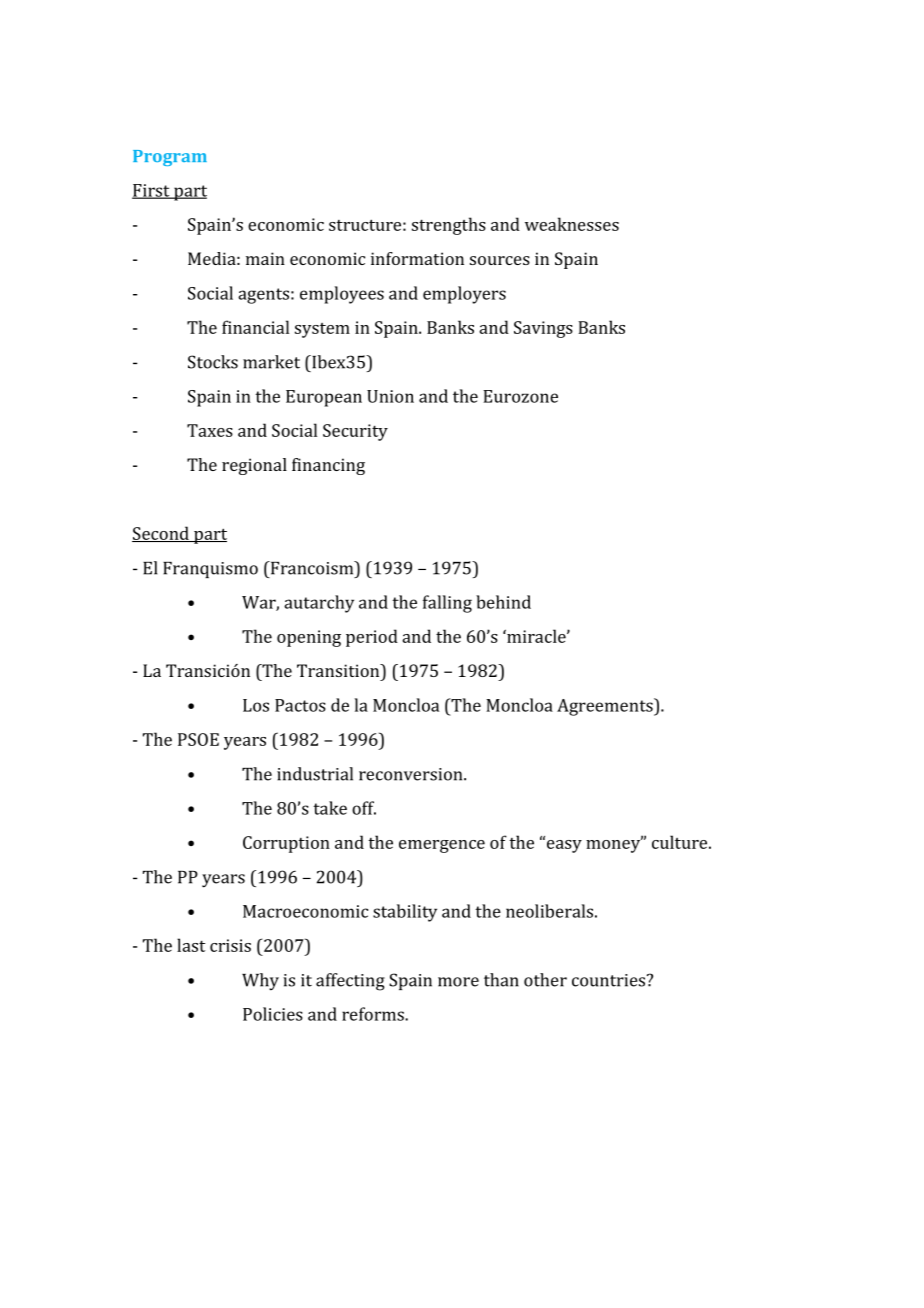 This document has height=1308, width=924. What do you see at coordinates (564, 846) in the document?
I see `easy` at bounding box center [564, 846].
